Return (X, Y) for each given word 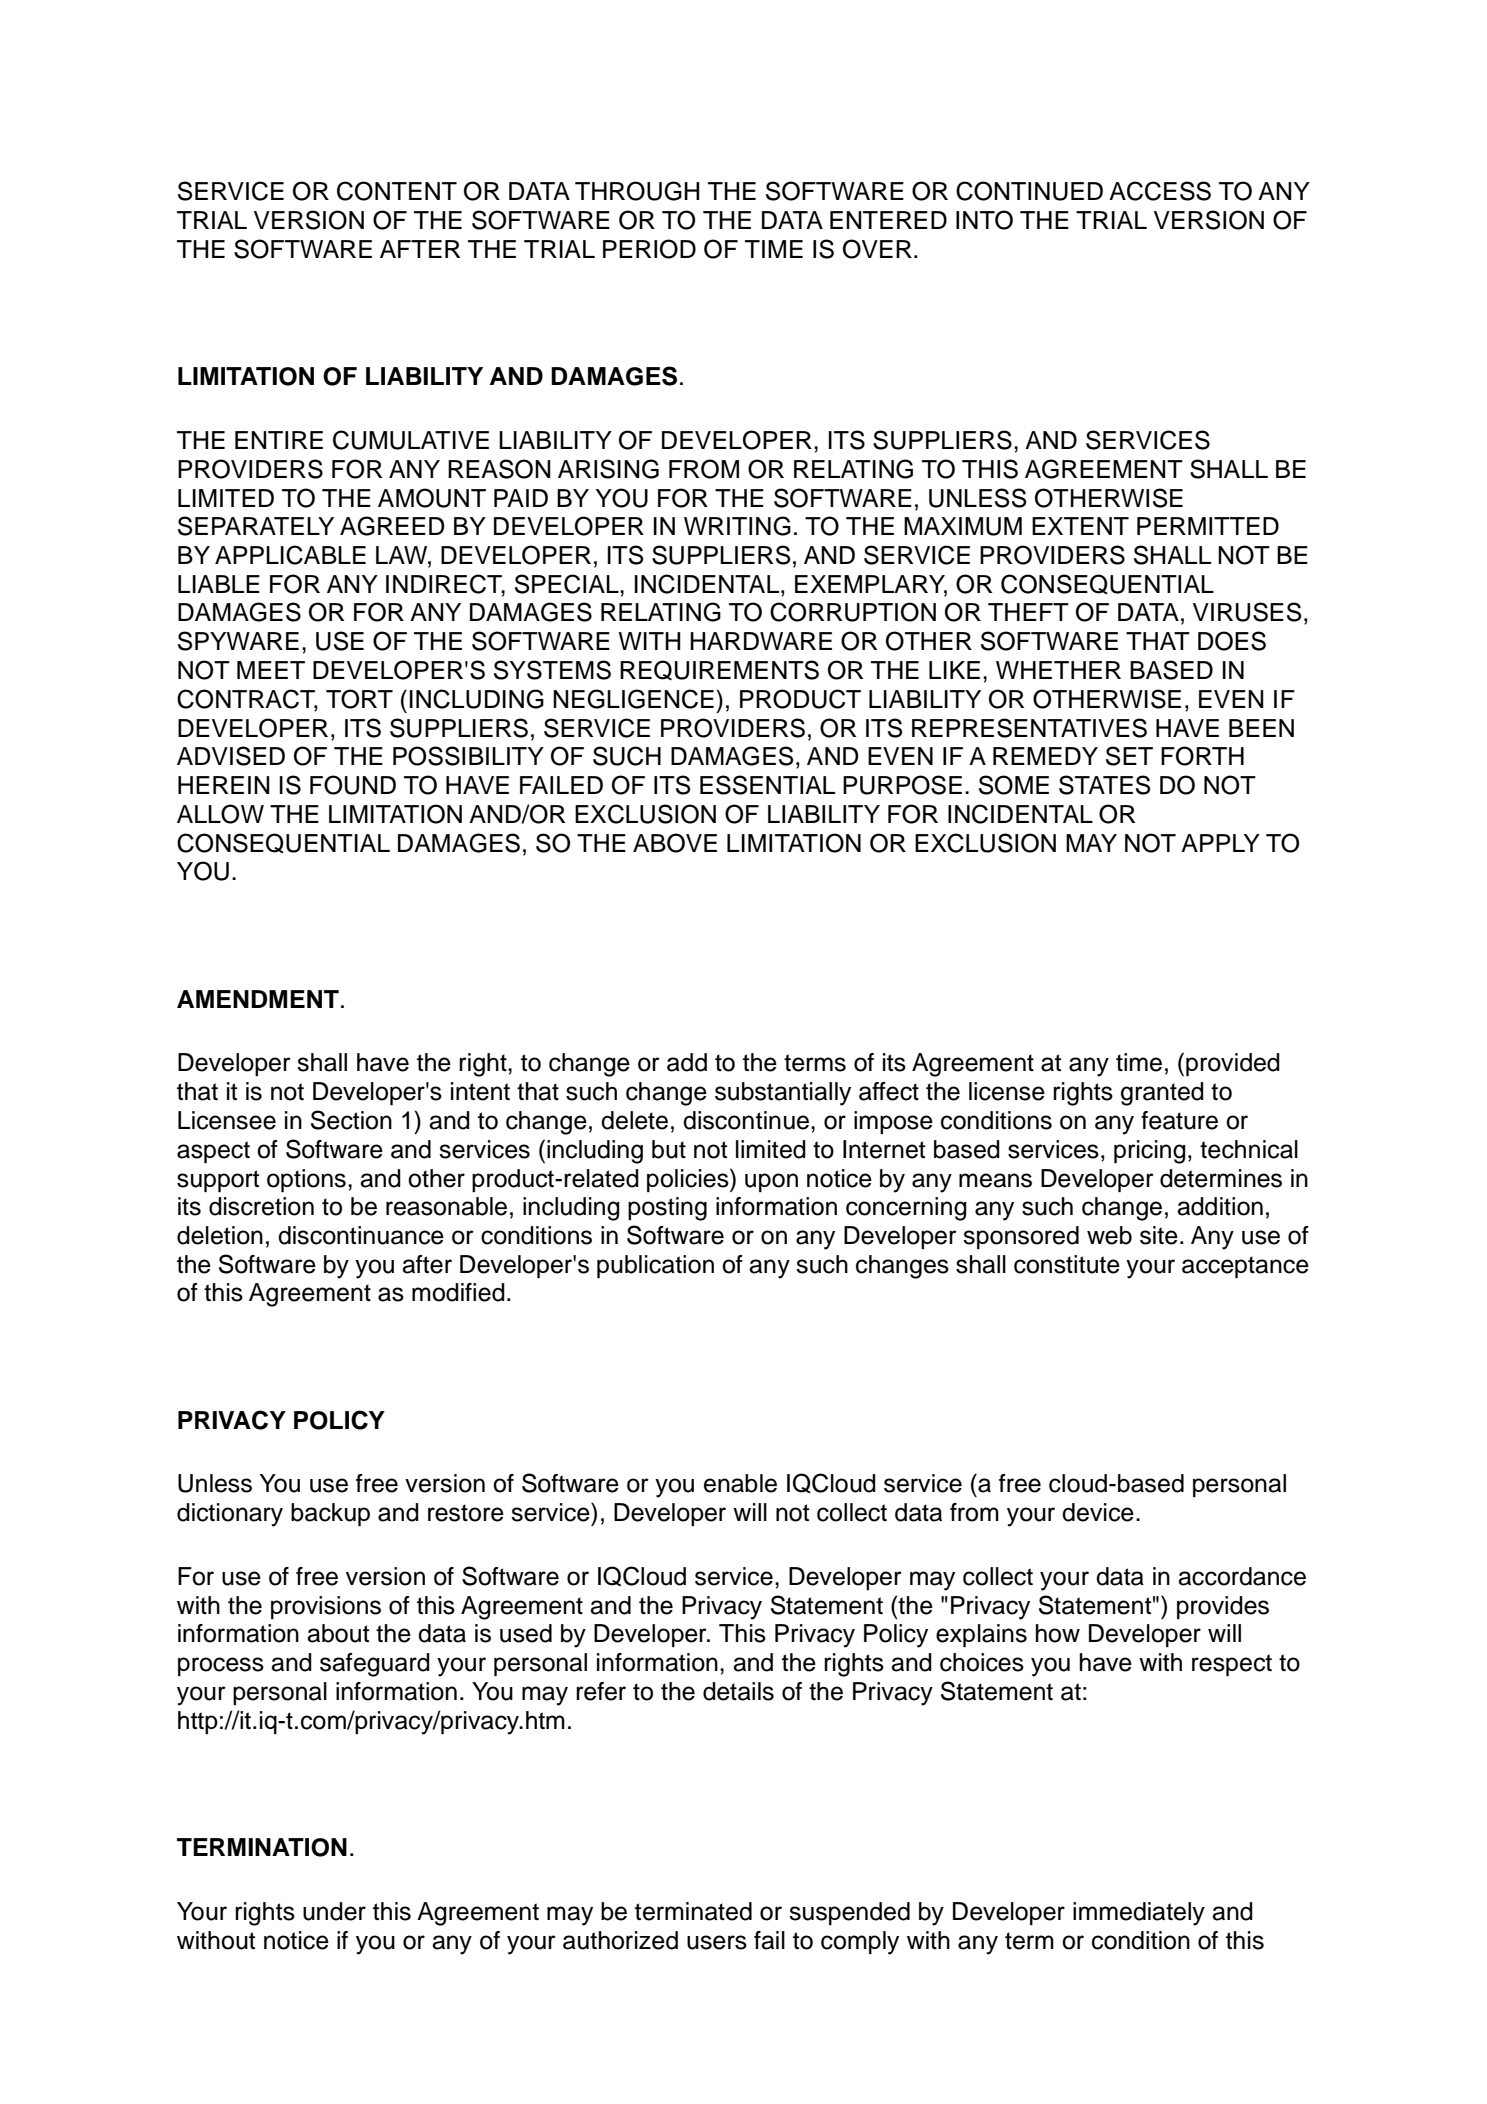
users (717, 1942)
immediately (1139, 1914)
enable (740, 1483)
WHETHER (1058, 670)
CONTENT (397, 191)
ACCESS (1160, 191)
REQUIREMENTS (719, 670)
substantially (783, 1094)
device (1098, 1512)
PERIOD (649, 249)
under (334, 1911)
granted (1162, 1094)
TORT (359, 699)
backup (330, 1514)
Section (351, 1120)
